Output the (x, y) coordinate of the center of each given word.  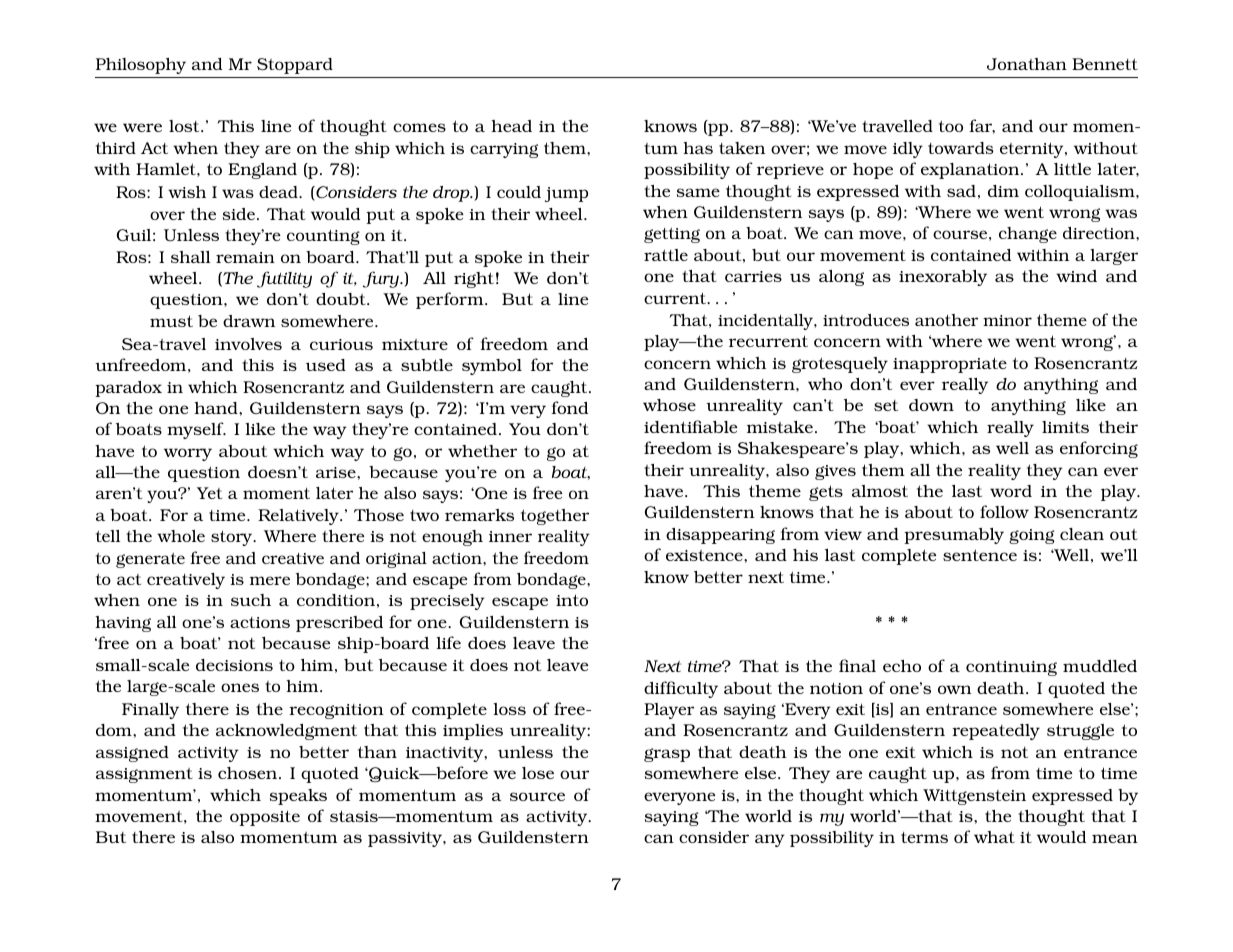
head (511, 126)
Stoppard (295, 66)
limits (1065, 427)
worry (188, 454)
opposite (265, 818)
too (951, 126)
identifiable (690, 426)
